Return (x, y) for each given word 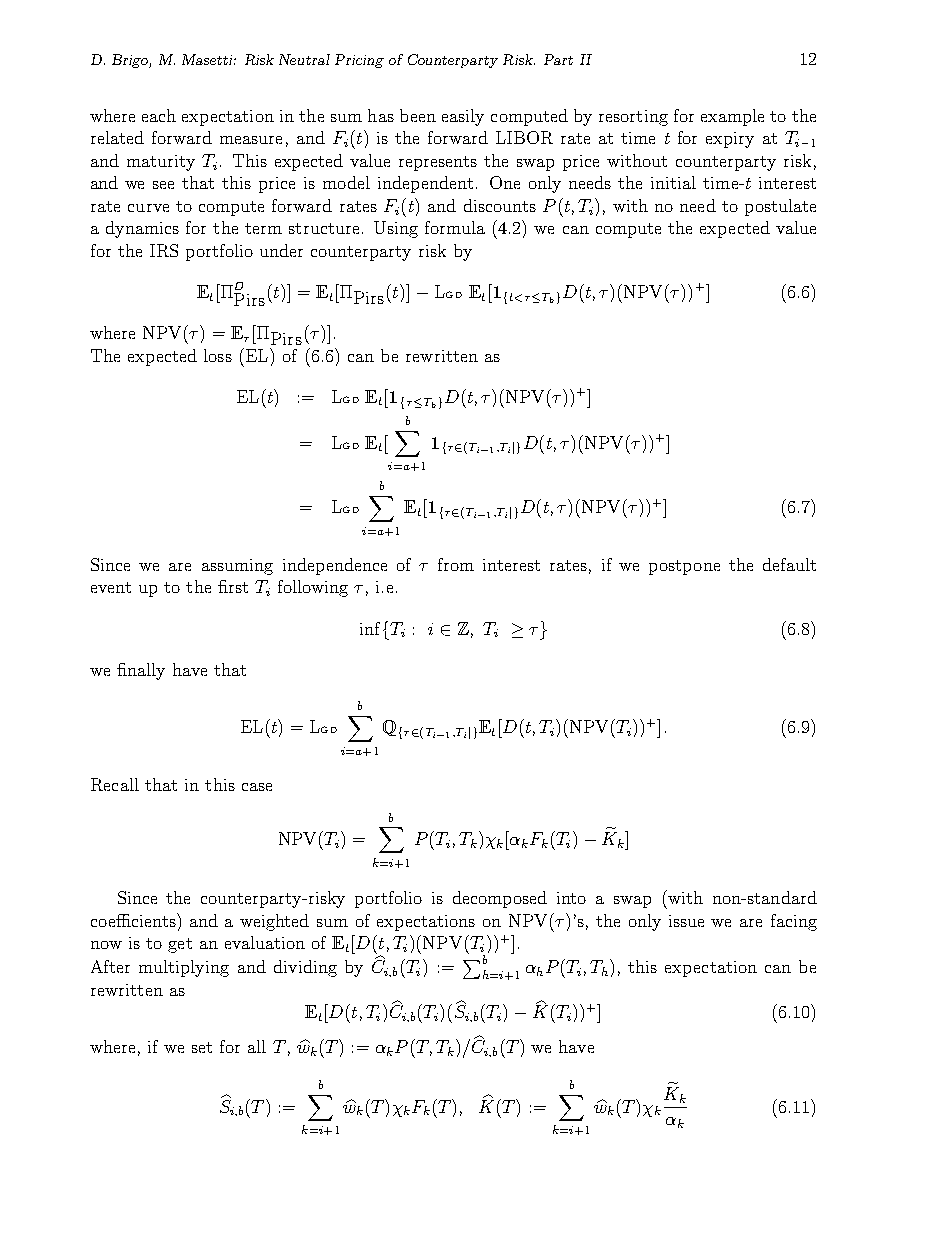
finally (141, 671)
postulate (780, 207)
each (159, 115)
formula (455, 227)
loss (218, 355)
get (180, 945)
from (456, 564)
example (732, 117)
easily (463, 117)
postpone (684, 567)
